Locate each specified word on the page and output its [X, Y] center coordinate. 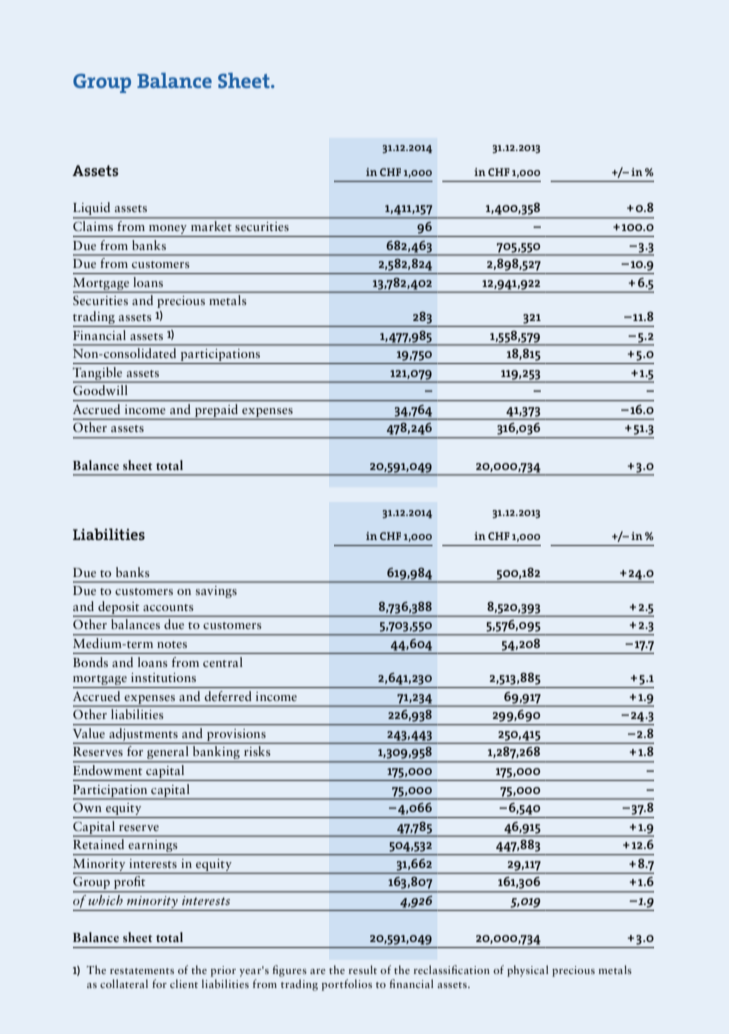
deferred [228, 696]
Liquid [93, 210]
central [222, 662]
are [318, 971]
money [168, 229]
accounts [168, 607]
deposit [119, 608]
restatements [142, 971]
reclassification [452, 969]
